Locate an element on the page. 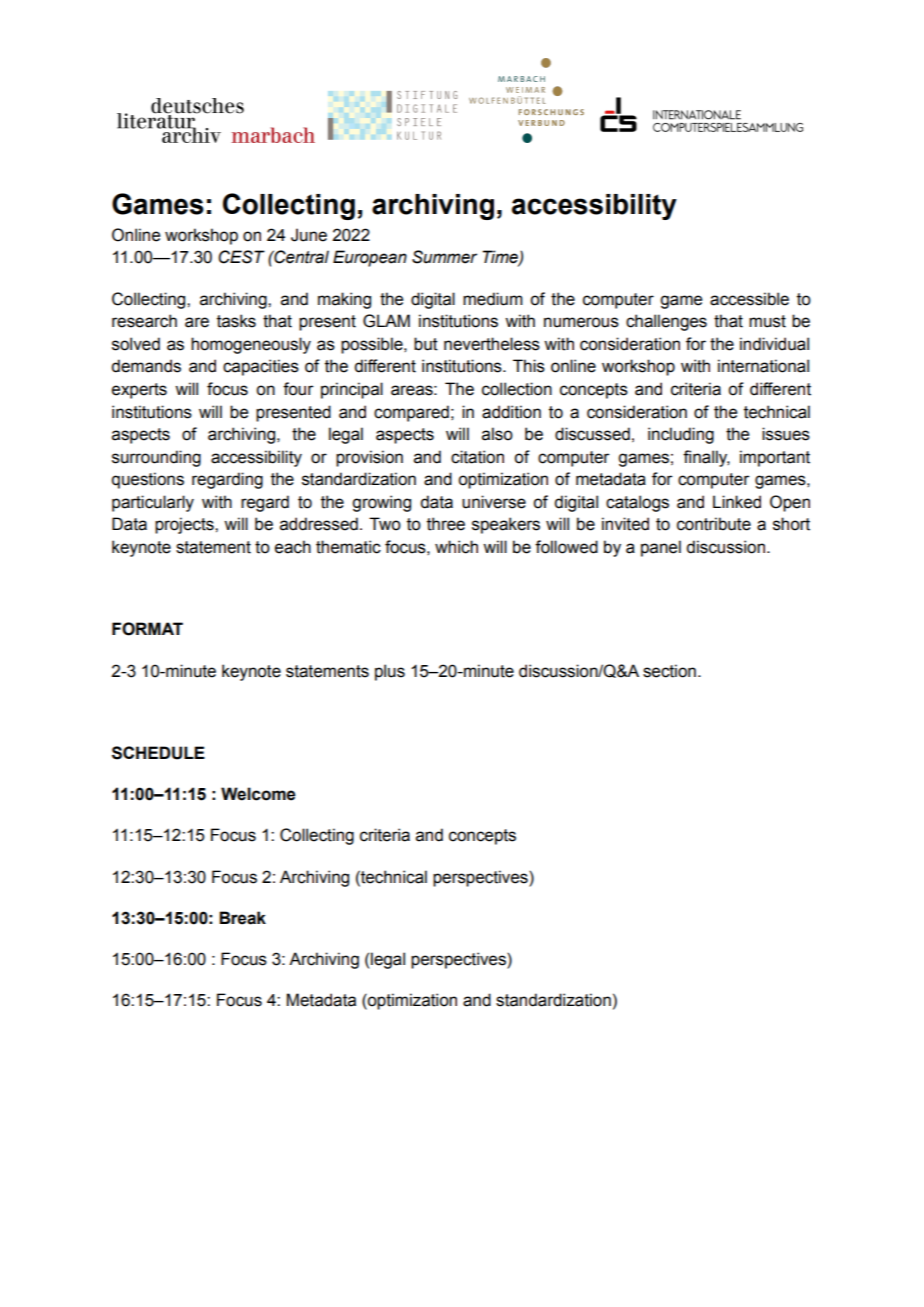 This document has height=1307, width=924. Welcome is located at coordinates (258, 794).
